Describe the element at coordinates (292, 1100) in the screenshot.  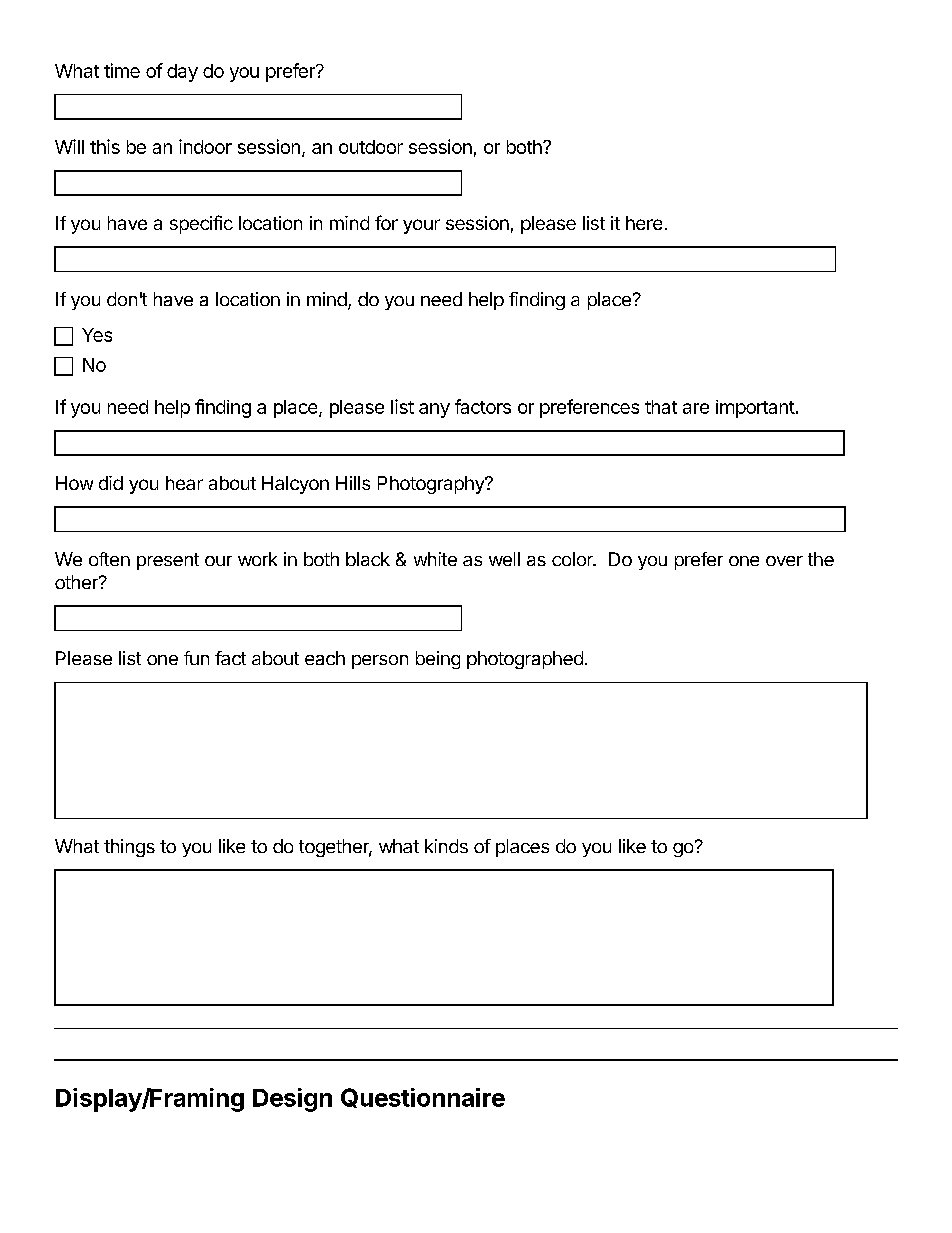
I see `Design` at that location.
